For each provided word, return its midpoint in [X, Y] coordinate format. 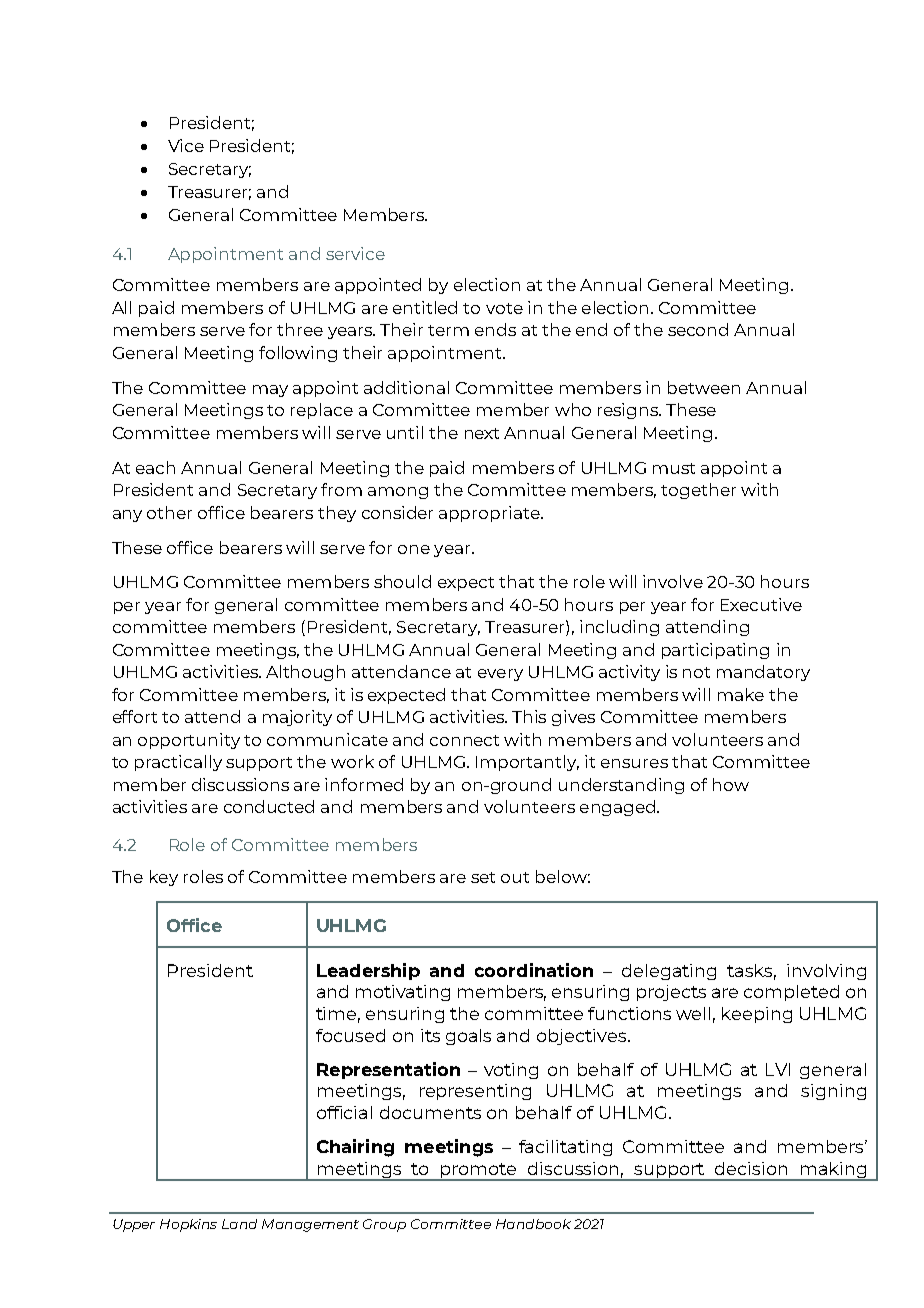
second [698, 329]
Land [239, 1224]
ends [495, 329]
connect [464, 740]
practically [178, 763]
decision [751, 1168]
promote [479, 1172]
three [300, 329]
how [731, 784]
